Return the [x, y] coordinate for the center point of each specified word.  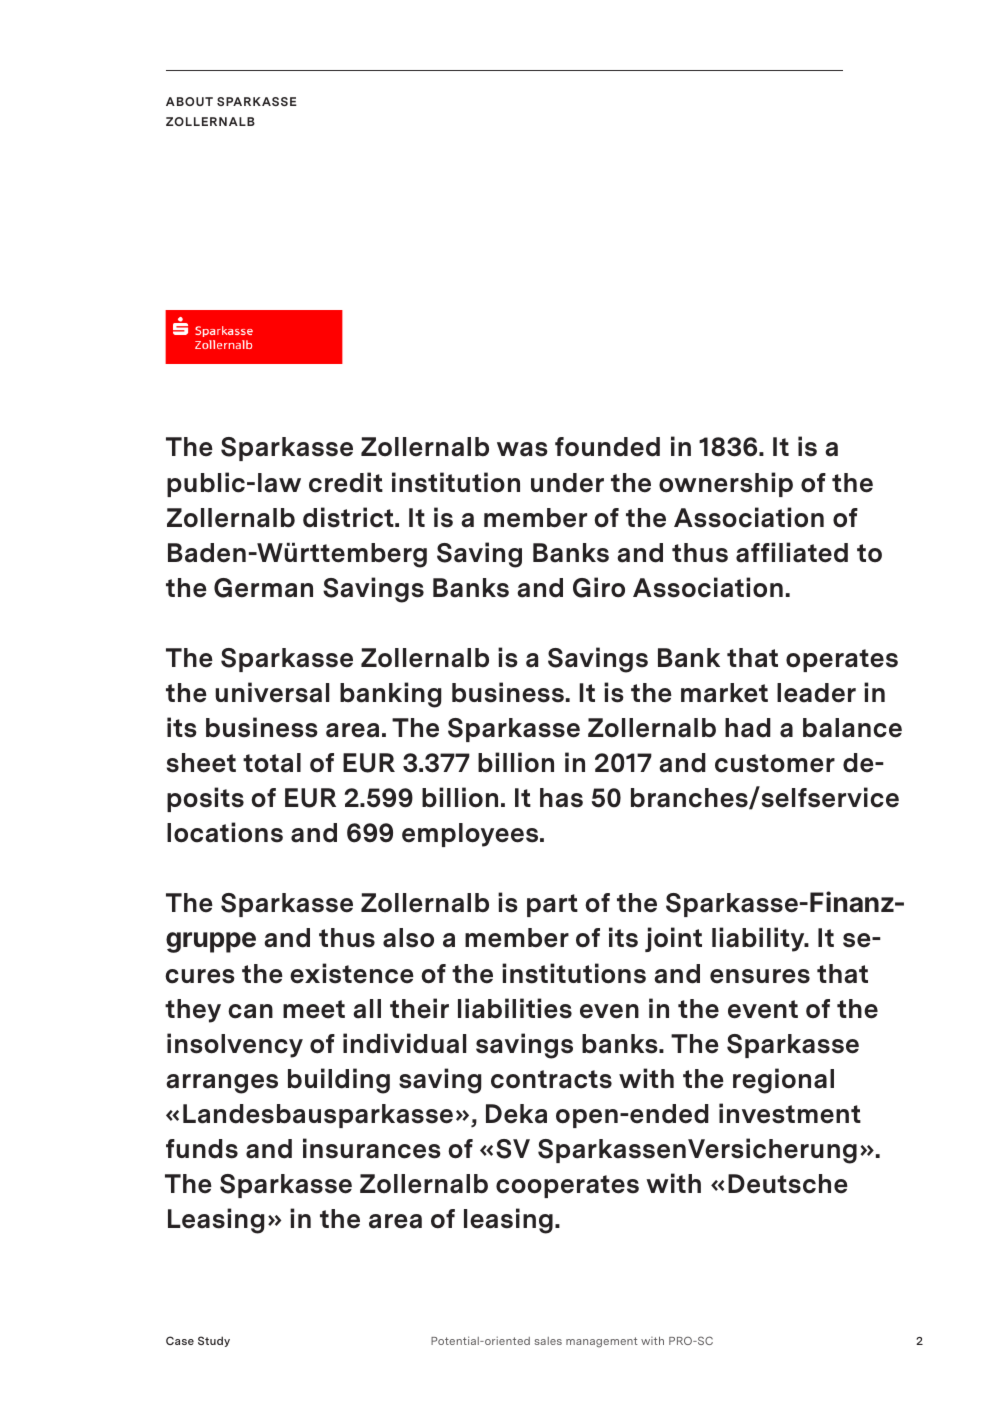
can [250, 1011]
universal [272, 692]
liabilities [515, 1008]
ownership [726, 484]
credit [346, 482]
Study [214, 1341]
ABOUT [189, 101]
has [561, 798]
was [522, 449]
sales [548, 1341]
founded [607, 447]
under [567, 483]
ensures [760, 976]
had [748, 728]
